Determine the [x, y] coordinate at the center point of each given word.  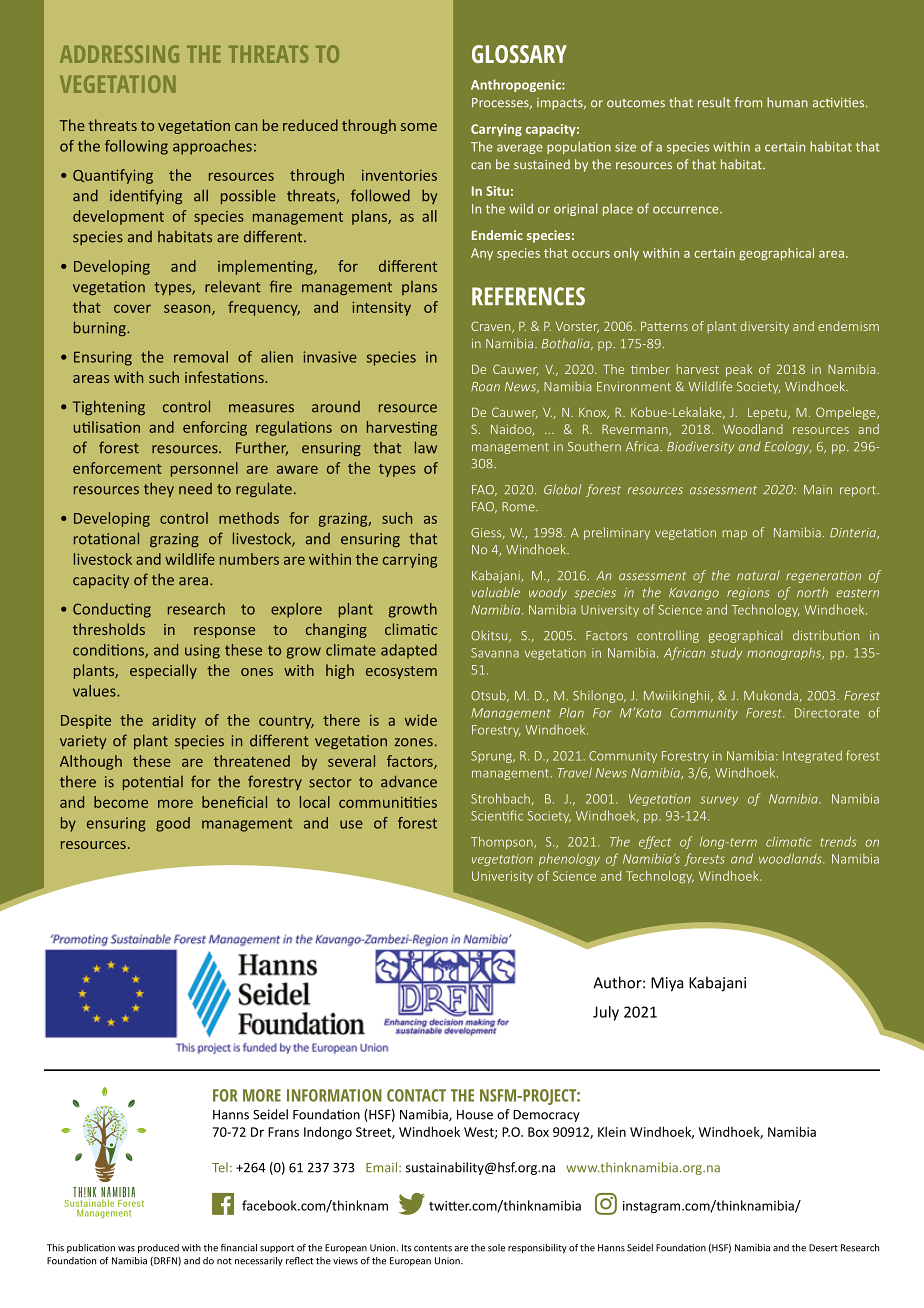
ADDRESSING [119, 54]
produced [158, 1248]
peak [739, 370]
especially [163, 671]
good [173, 824]
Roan [485, 387]
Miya [667, 984]
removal [201, 357]
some [419, 127]
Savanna [495, 653]
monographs [785, 654]
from [748, 102]
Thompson [503, 842]
